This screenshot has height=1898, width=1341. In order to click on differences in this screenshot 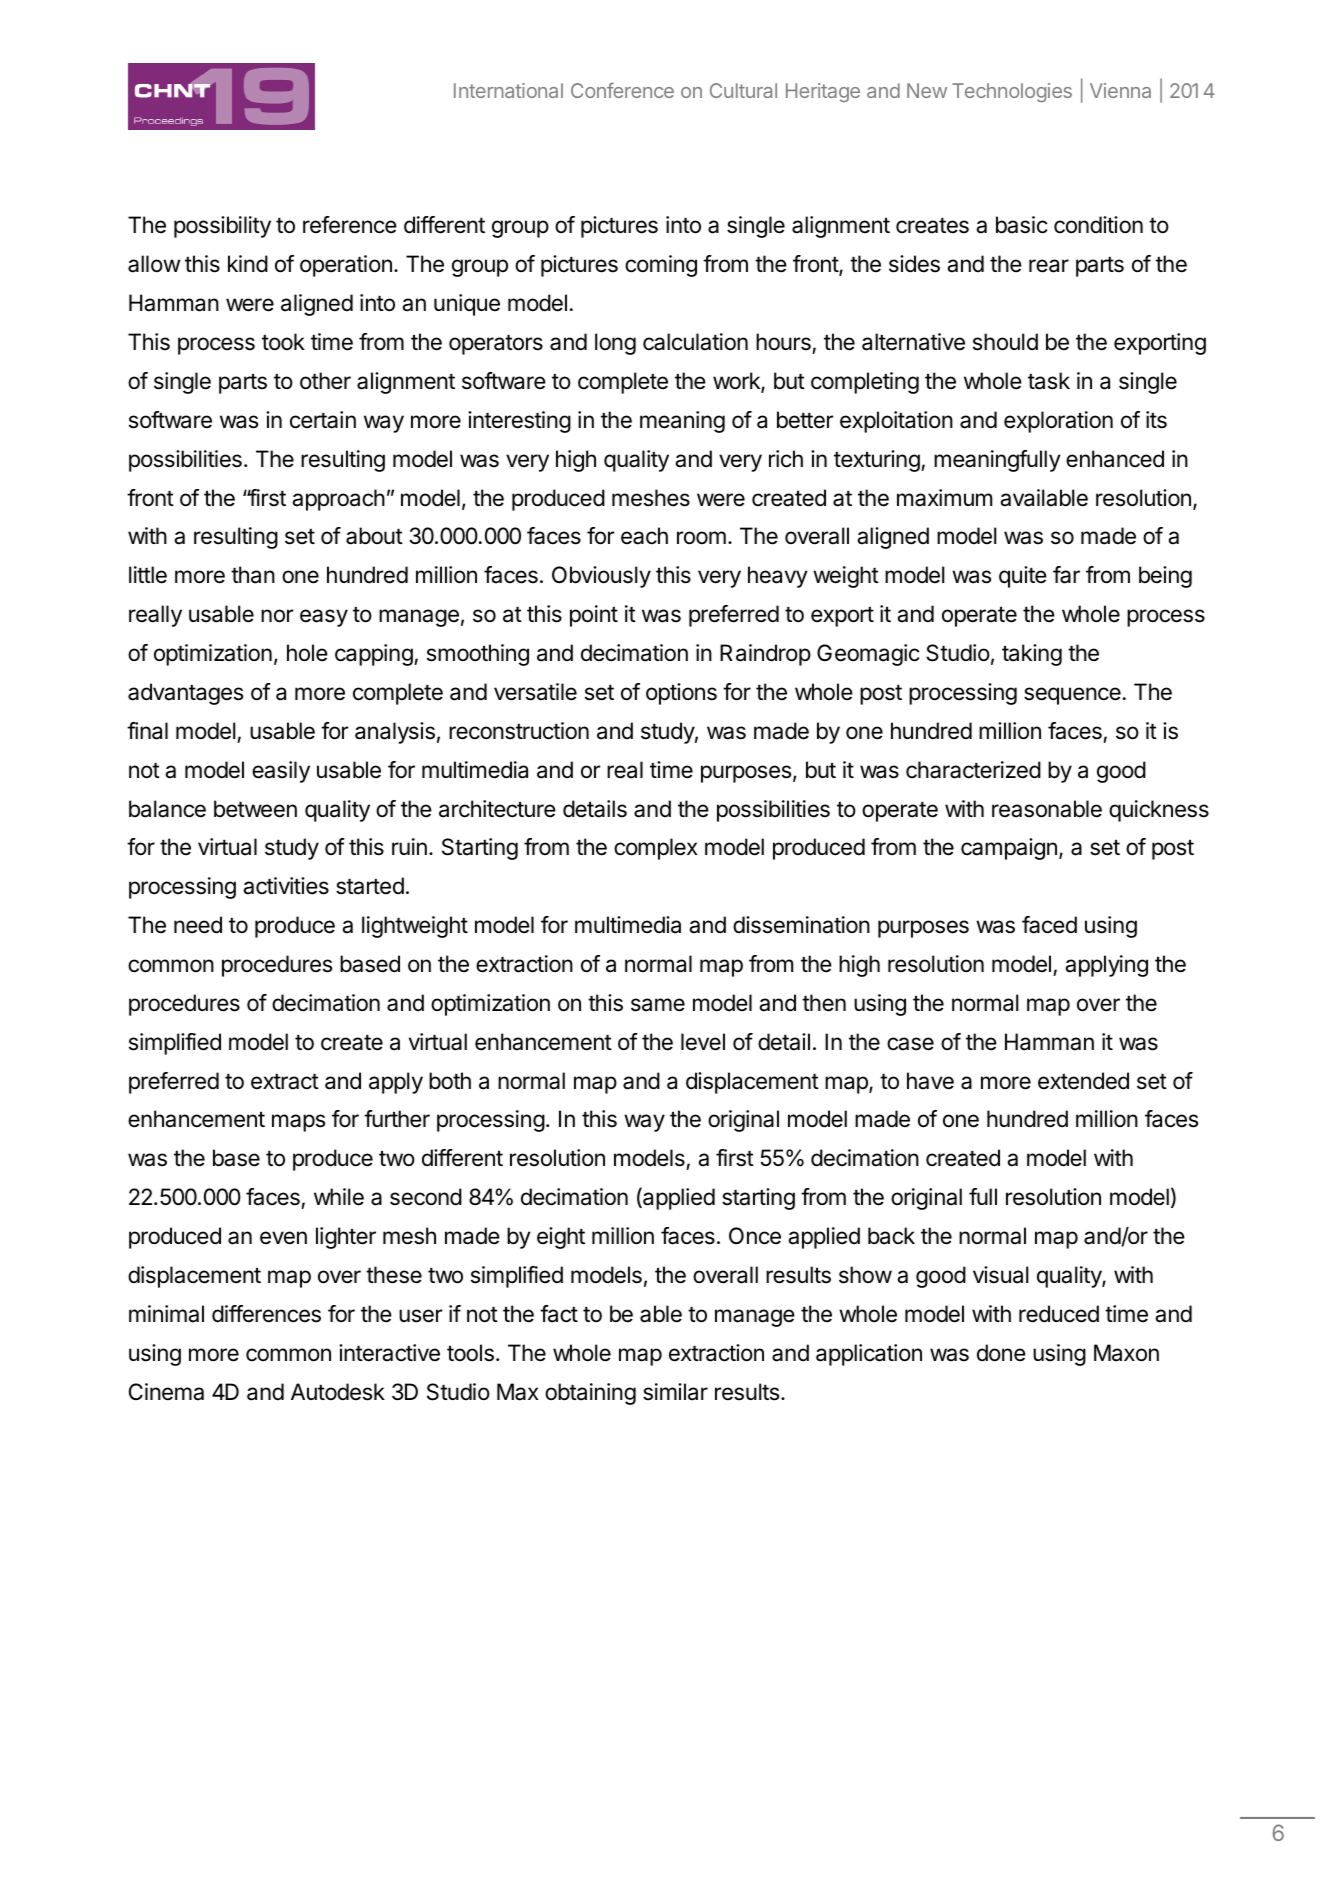, I will do `click(266, 1314)`.
